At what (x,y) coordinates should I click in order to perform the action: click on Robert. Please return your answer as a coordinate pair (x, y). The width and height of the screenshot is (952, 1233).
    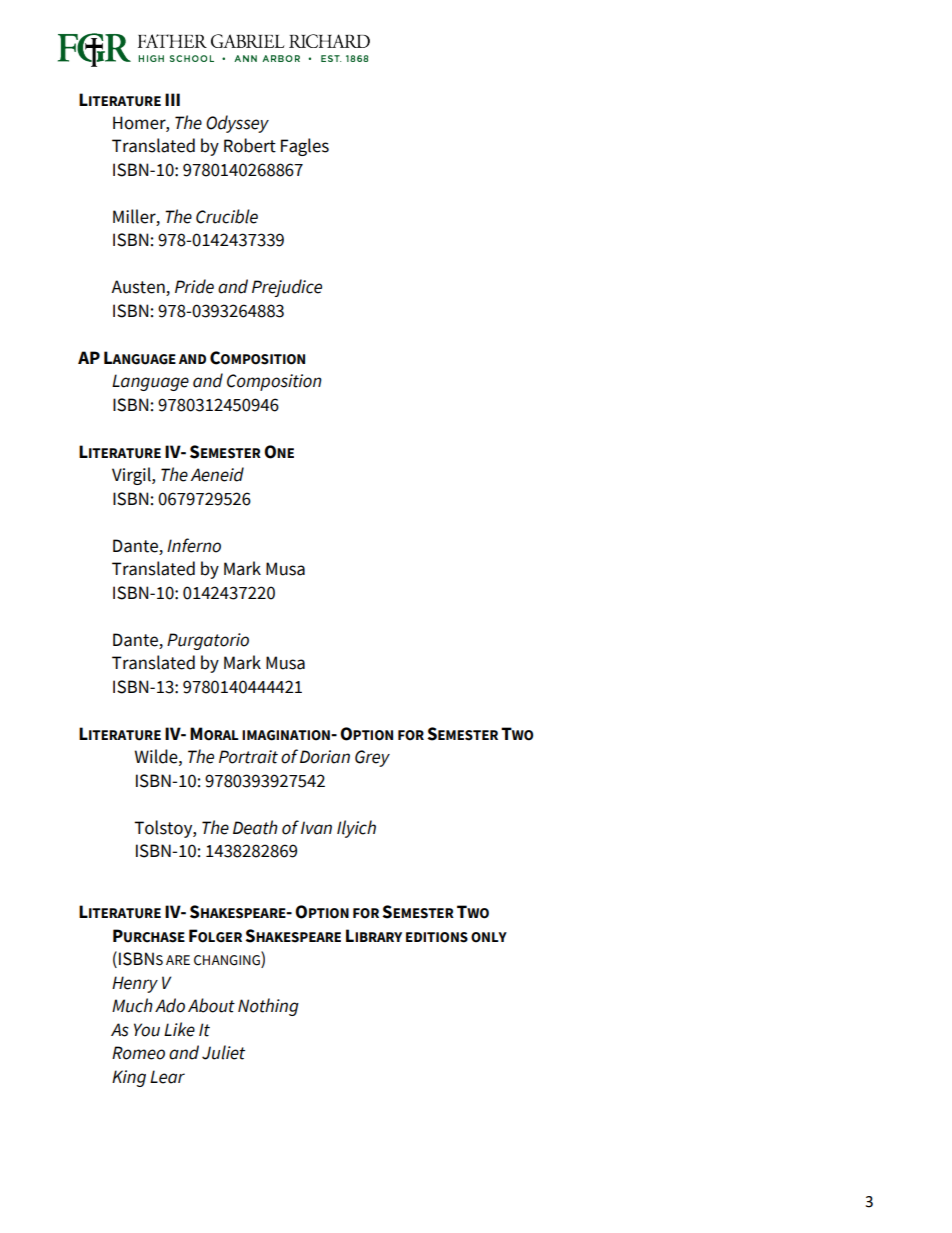
    Looking at the image, I should click on (250, 145).
